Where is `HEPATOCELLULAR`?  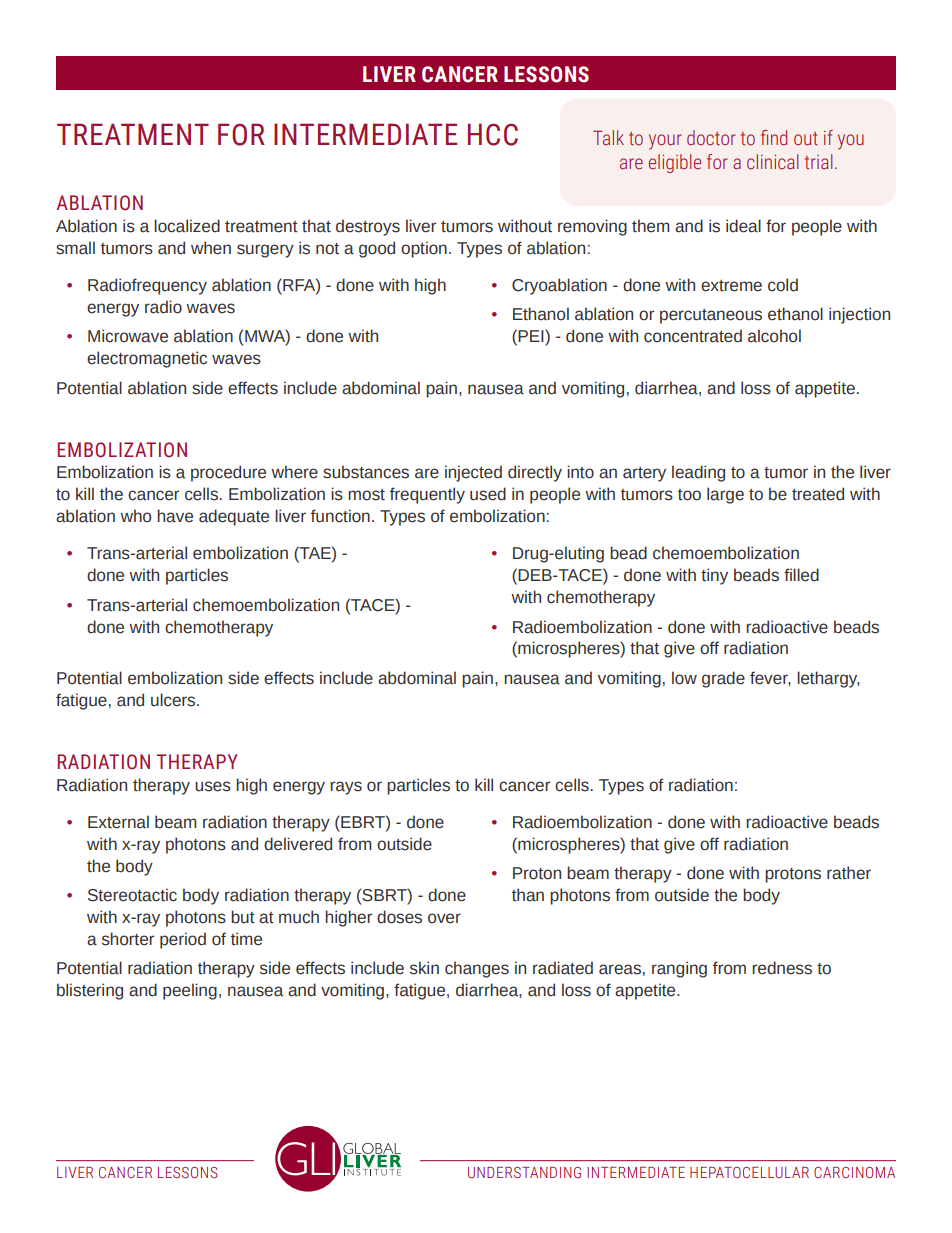 HEPATOCELLULAR is located at coordinates (749, 1172).
